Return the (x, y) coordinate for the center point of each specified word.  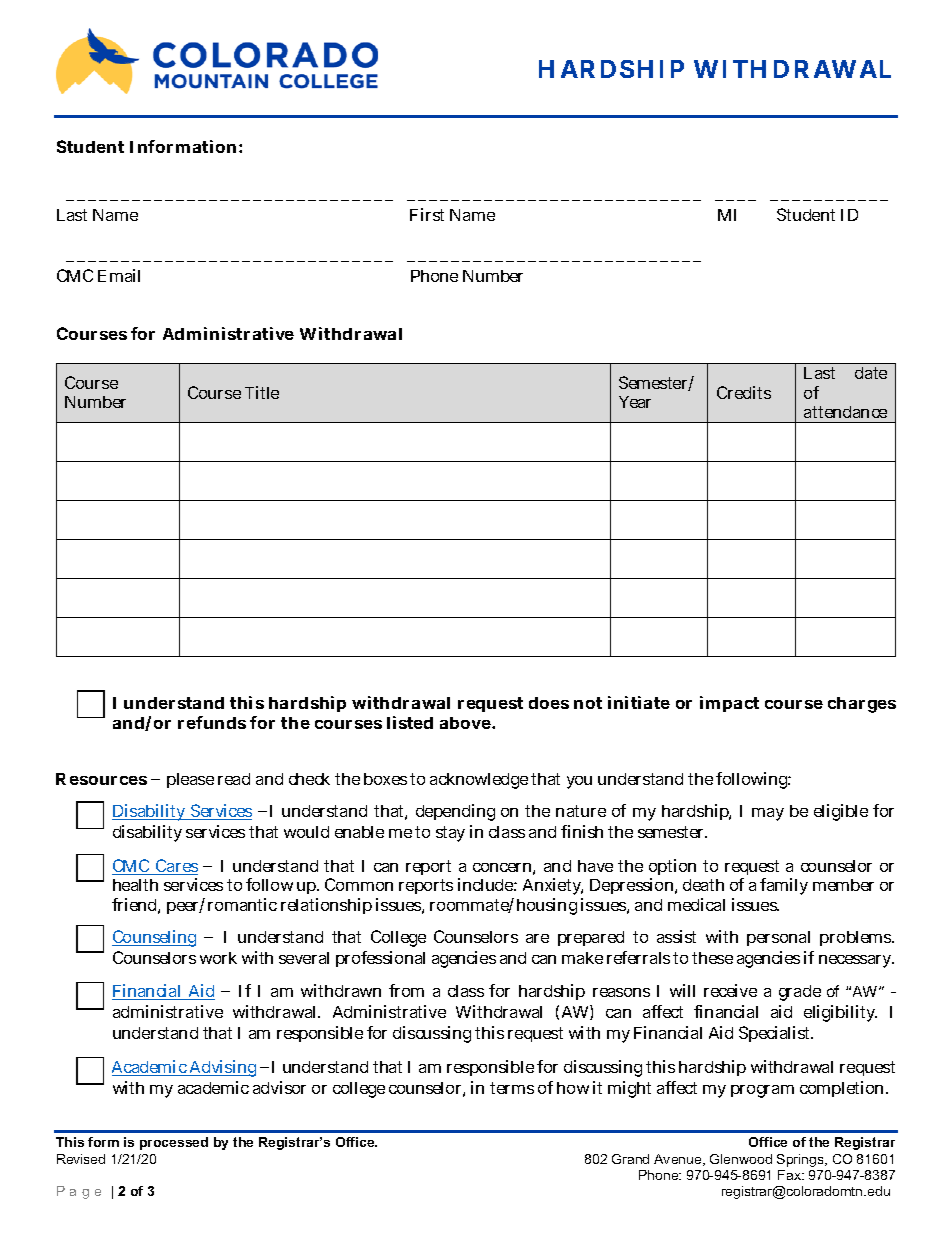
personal (778, 938)
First (427, 214)
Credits (744, 392)
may (768, 814)
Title (262, 392)
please (190, 780)
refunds (212, 722)
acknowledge (479, 781)
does (549, 703)
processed (174, 1143)
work (218, 958)
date (871, 373)
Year (635, 402)
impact (729, 704)
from (406, 990)
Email (119, 275)
